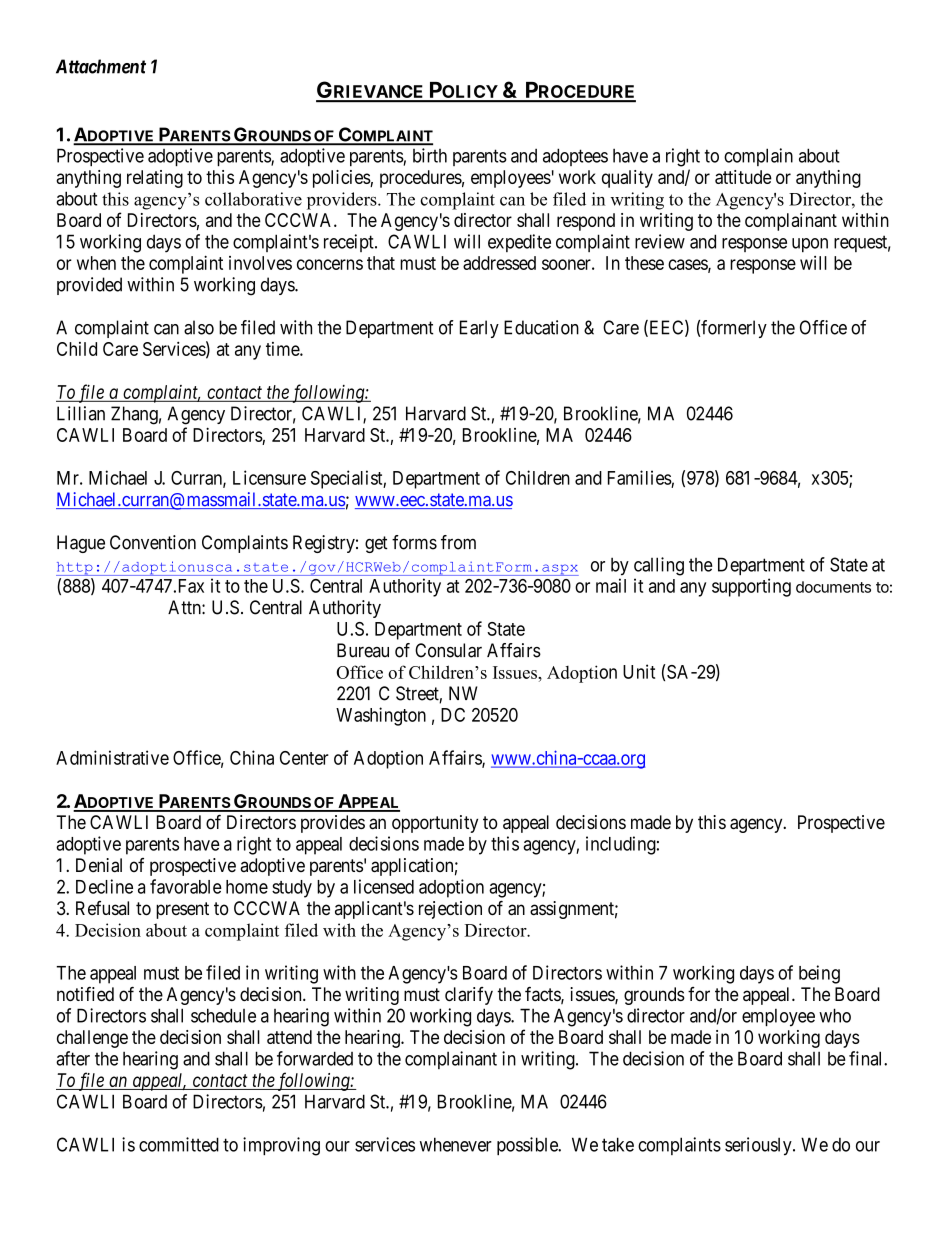  I want to click on Consular, so click(448, 650).
